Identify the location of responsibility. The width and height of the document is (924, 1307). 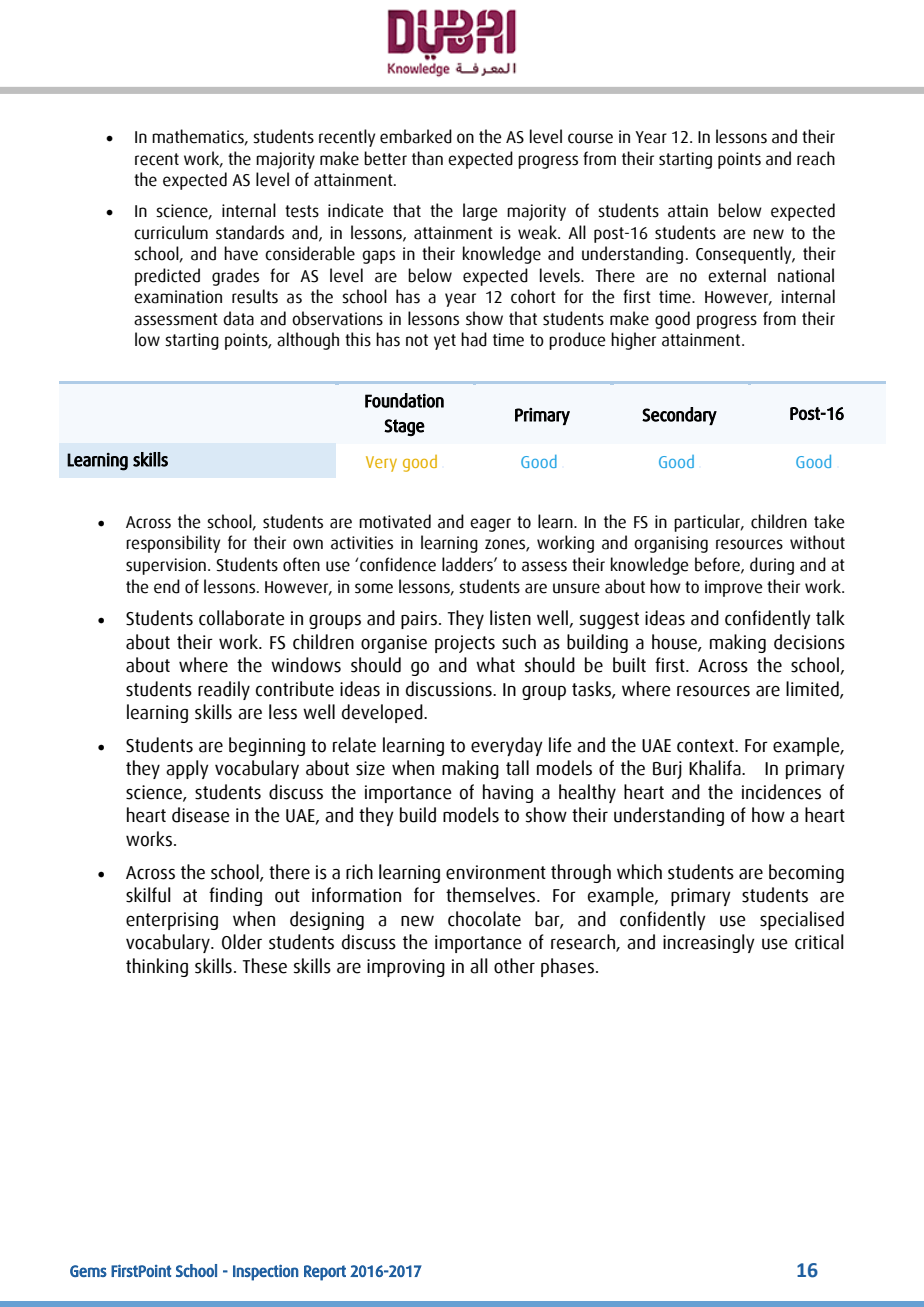
(173, 544).
